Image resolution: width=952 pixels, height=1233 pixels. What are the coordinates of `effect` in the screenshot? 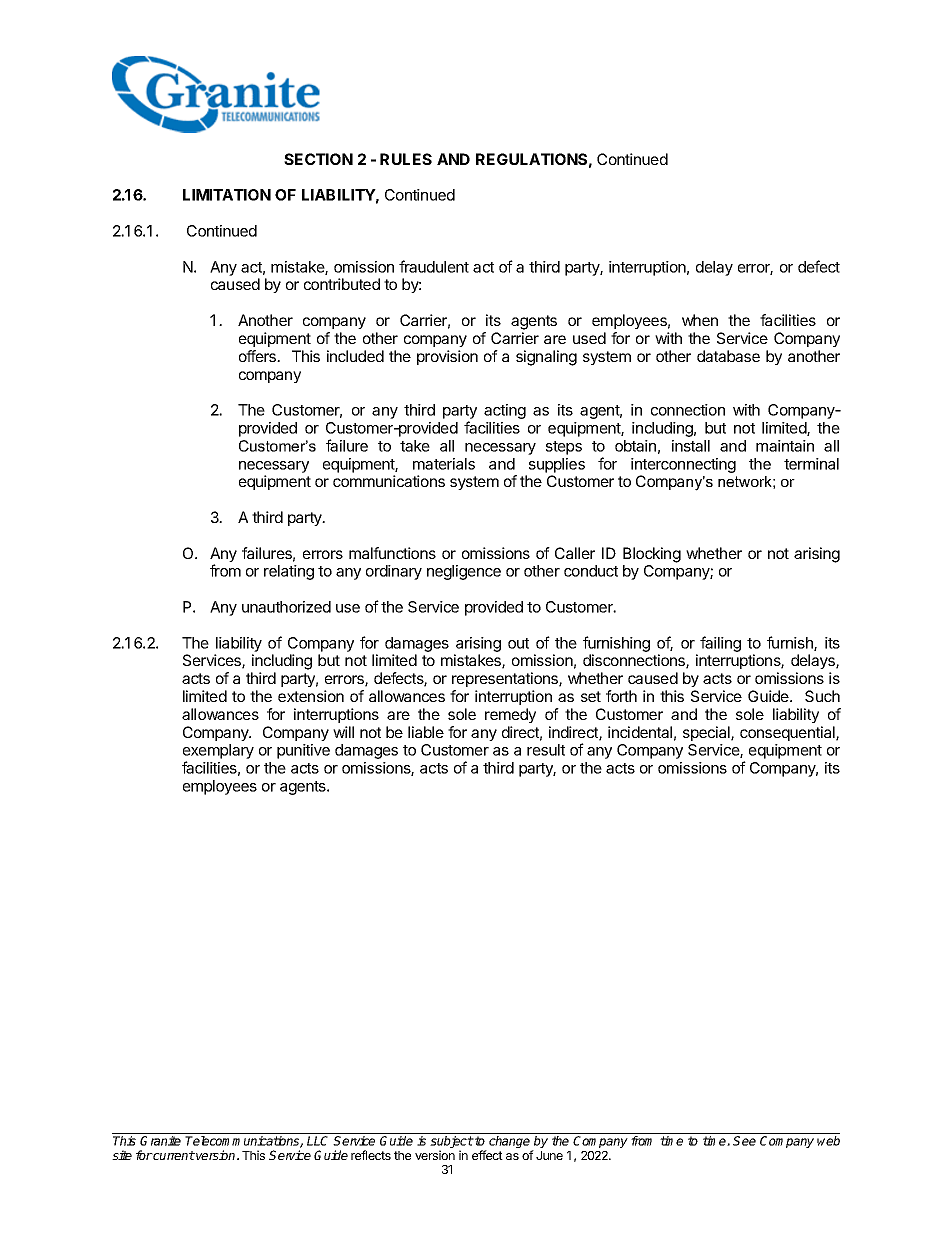 It's located at (487, 1155).
